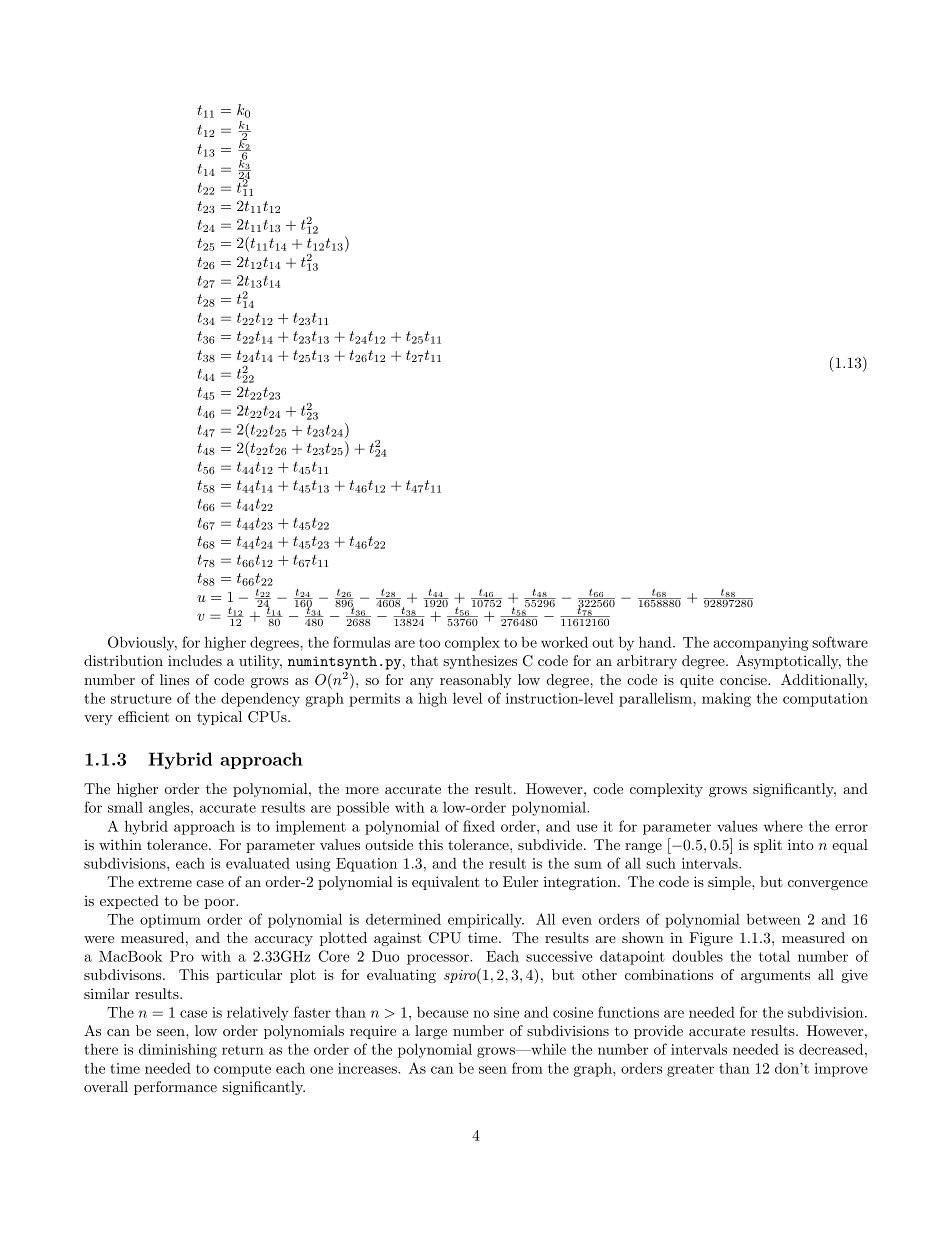 Image resolution: width=952 pixels, height=1233 pixels. What do you see at coordinates (175, 1088) in the page?
I see `performance` at bounding box center [175, 1088].
